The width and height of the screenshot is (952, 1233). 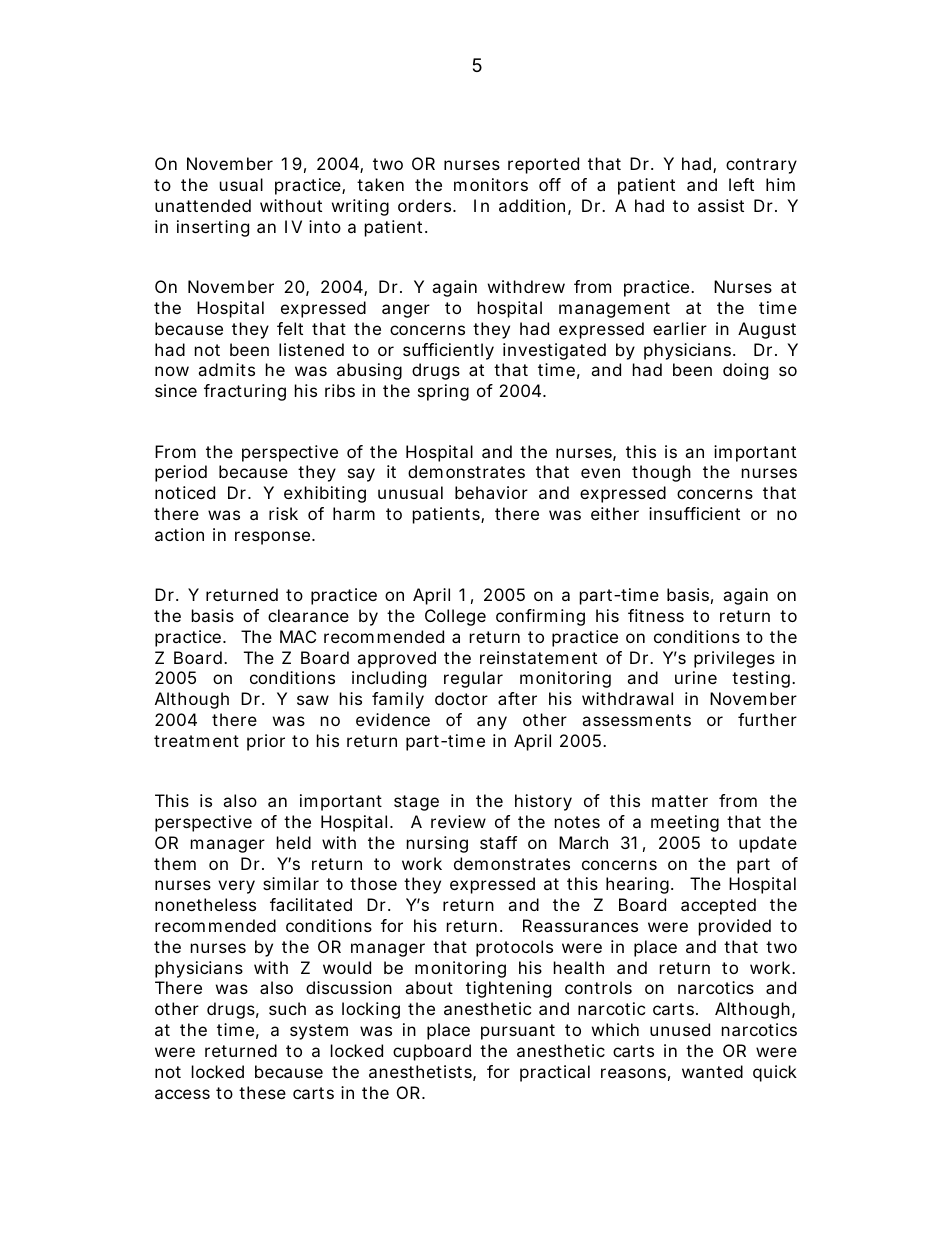 I want to click on matter, so click(x=680, y=801).
